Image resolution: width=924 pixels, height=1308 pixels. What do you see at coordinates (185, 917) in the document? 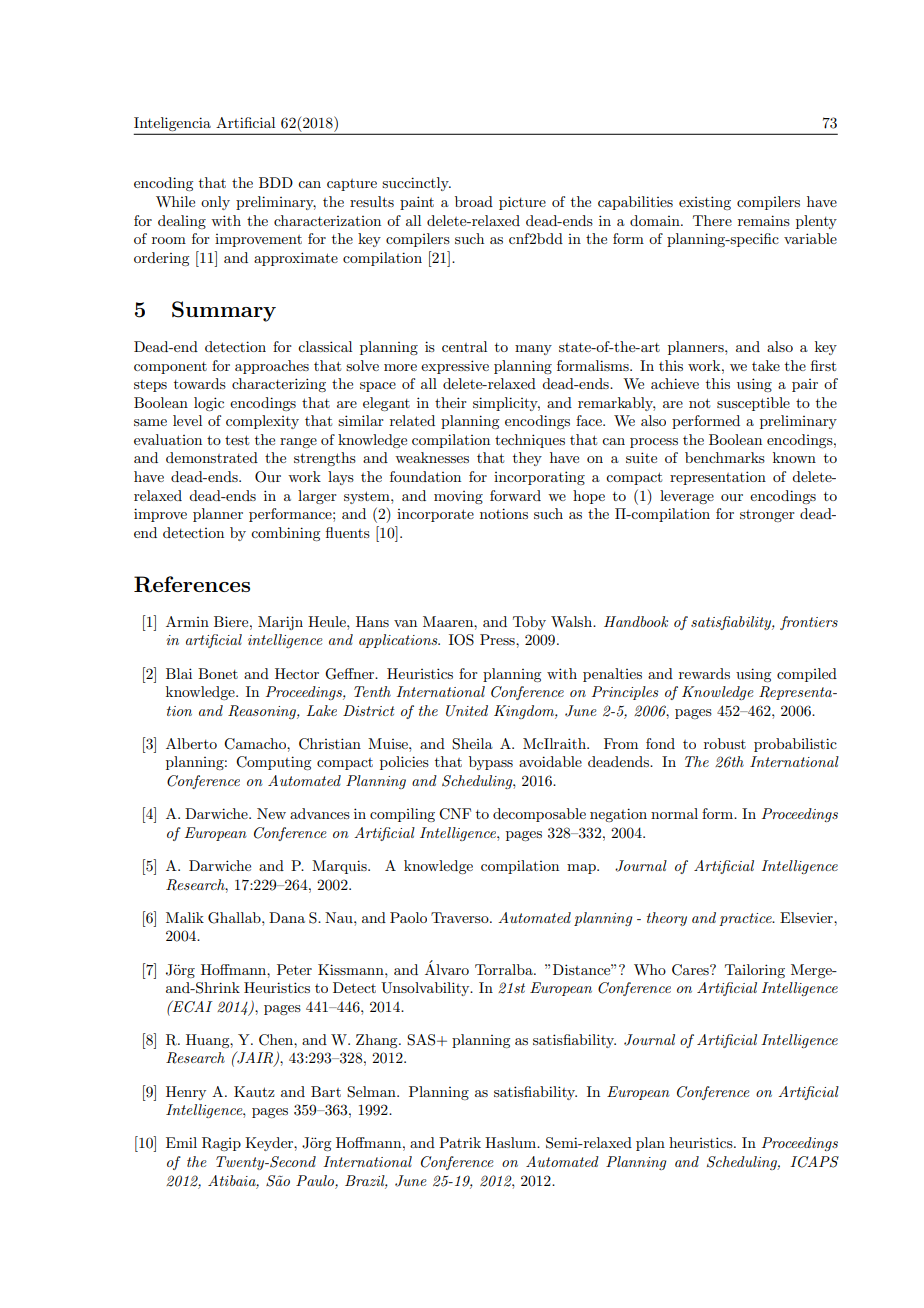
I see `Malik` at bounding box center [185, 917].
